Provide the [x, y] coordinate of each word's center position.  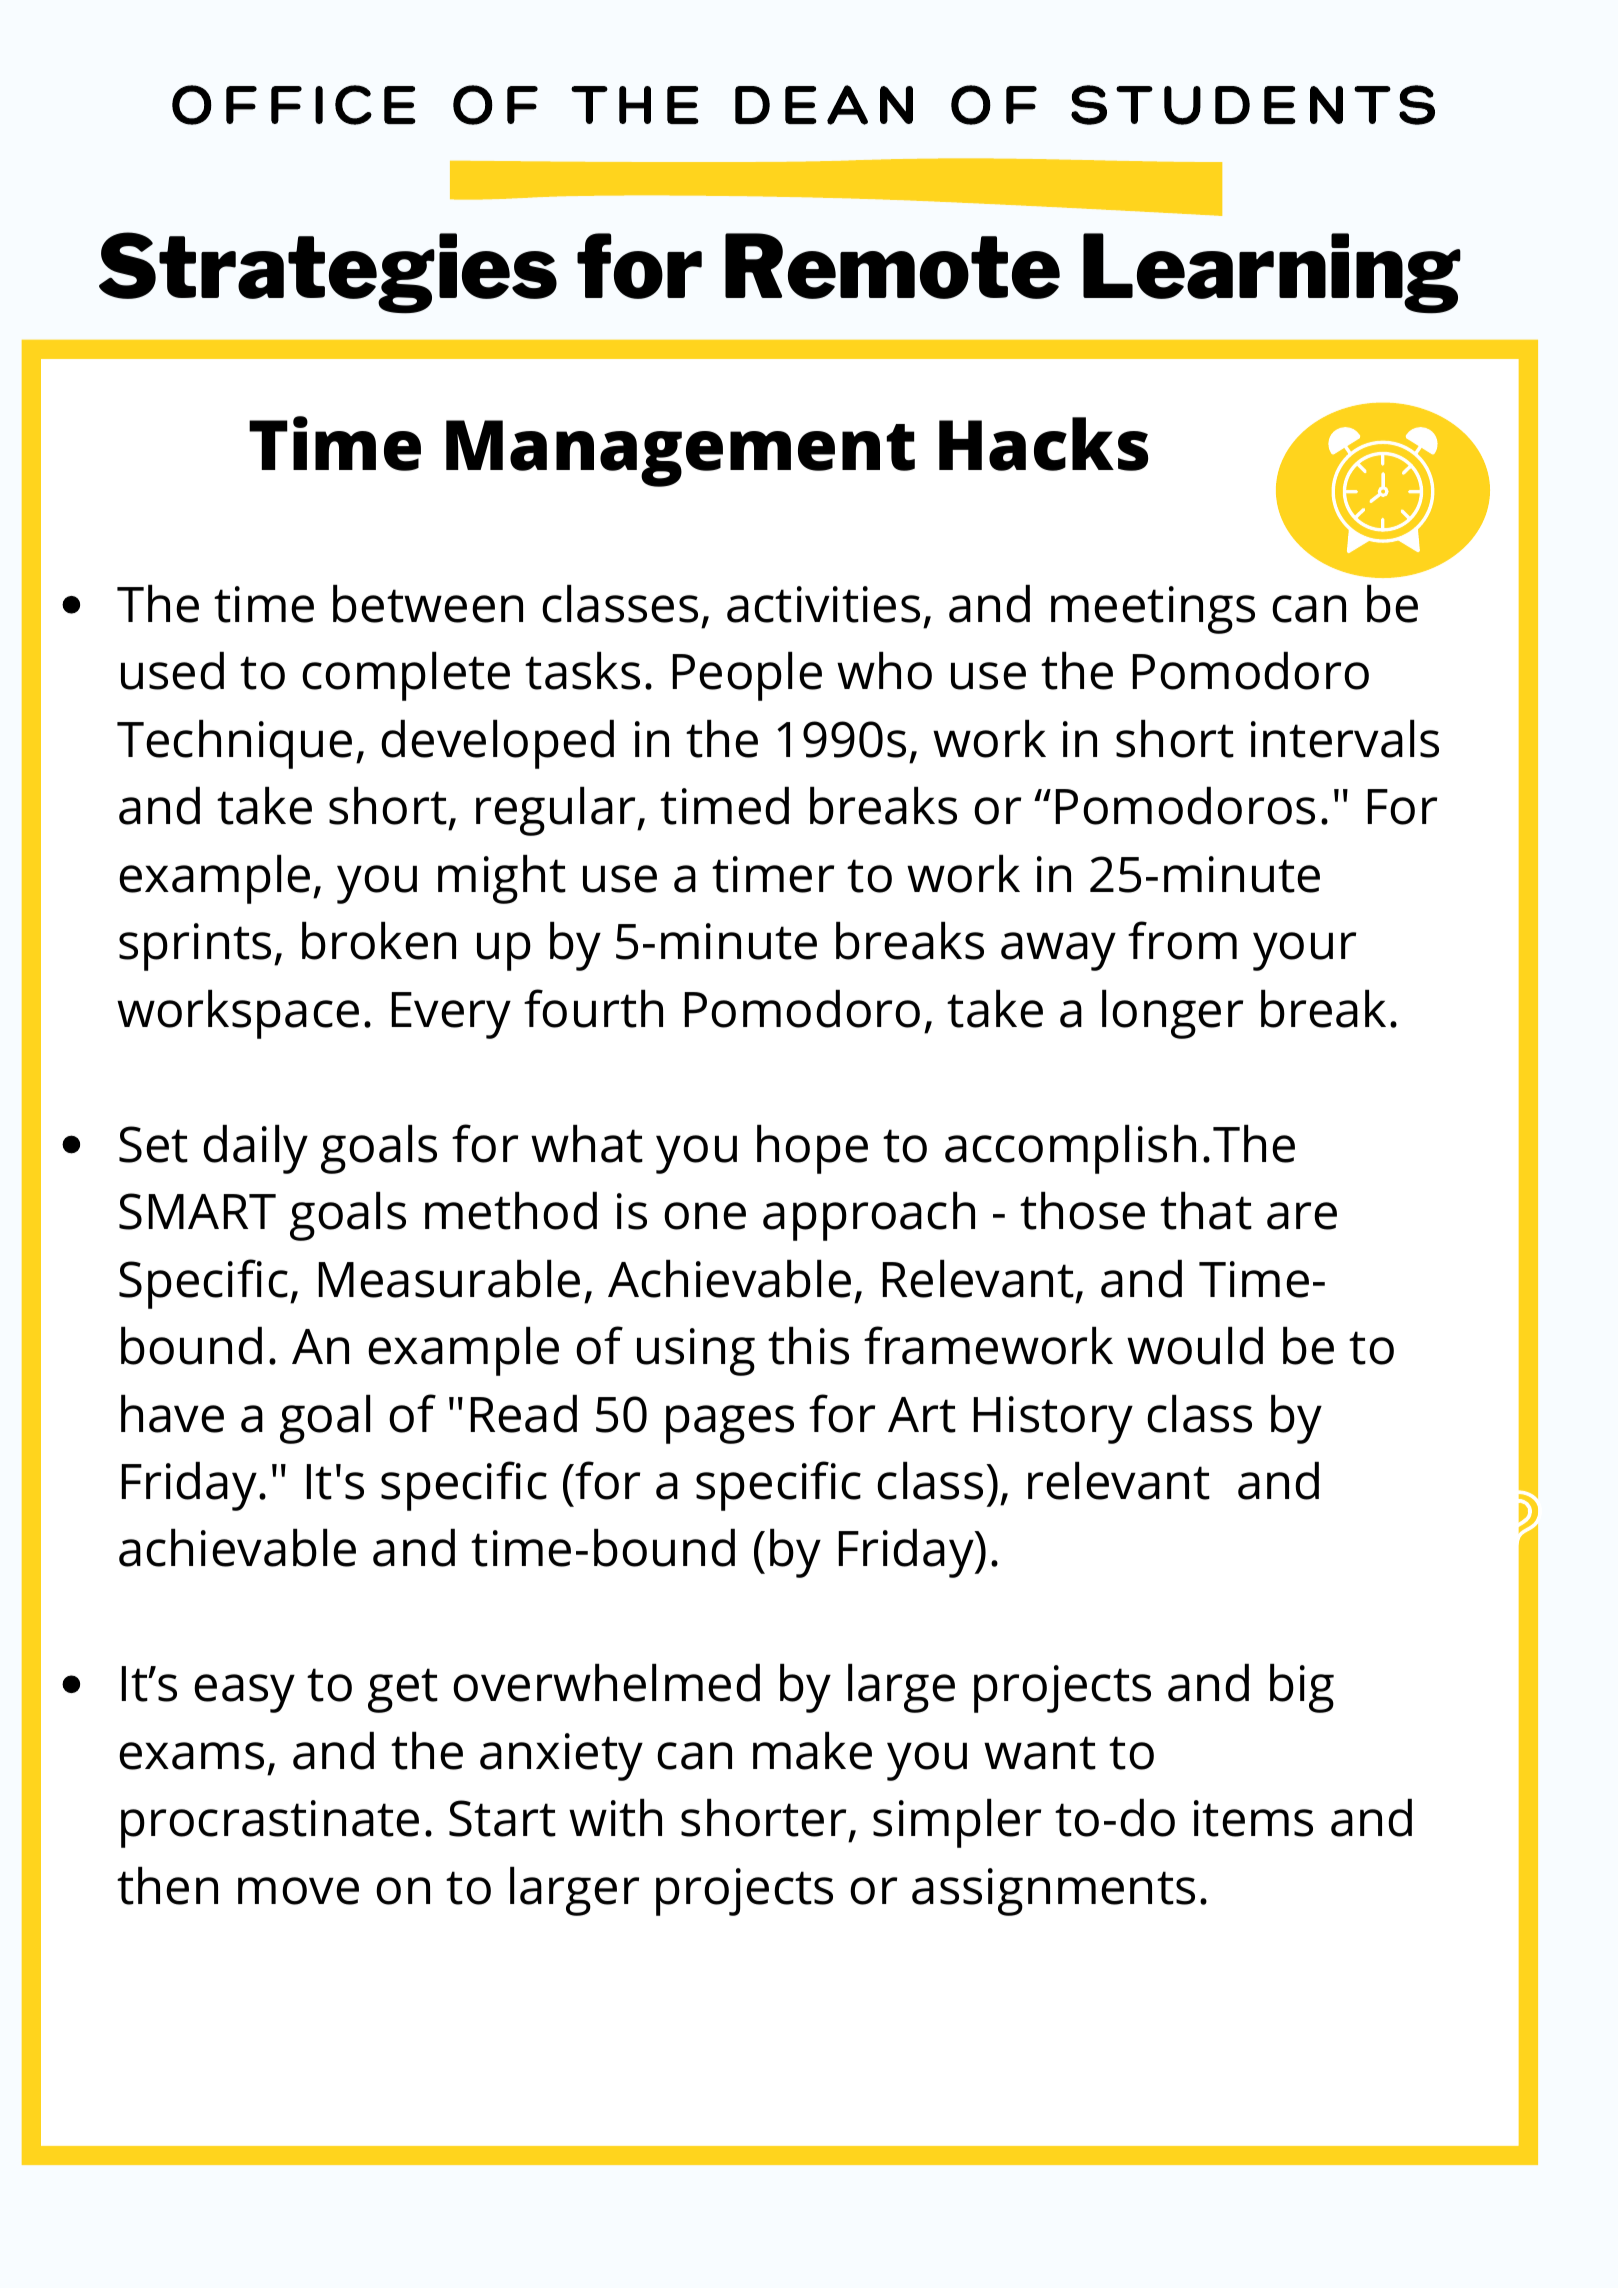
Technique [234, 744]
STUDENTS [1253, 105]
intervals [1345, 739]
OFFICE [294, 105]
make [812, 1751]
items [1253, 1818]
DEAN [824, 105]
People [747, 676]
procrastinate [270, 1824]
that [1206, 1211]
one [705, 1216]
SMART [197, 1211]
